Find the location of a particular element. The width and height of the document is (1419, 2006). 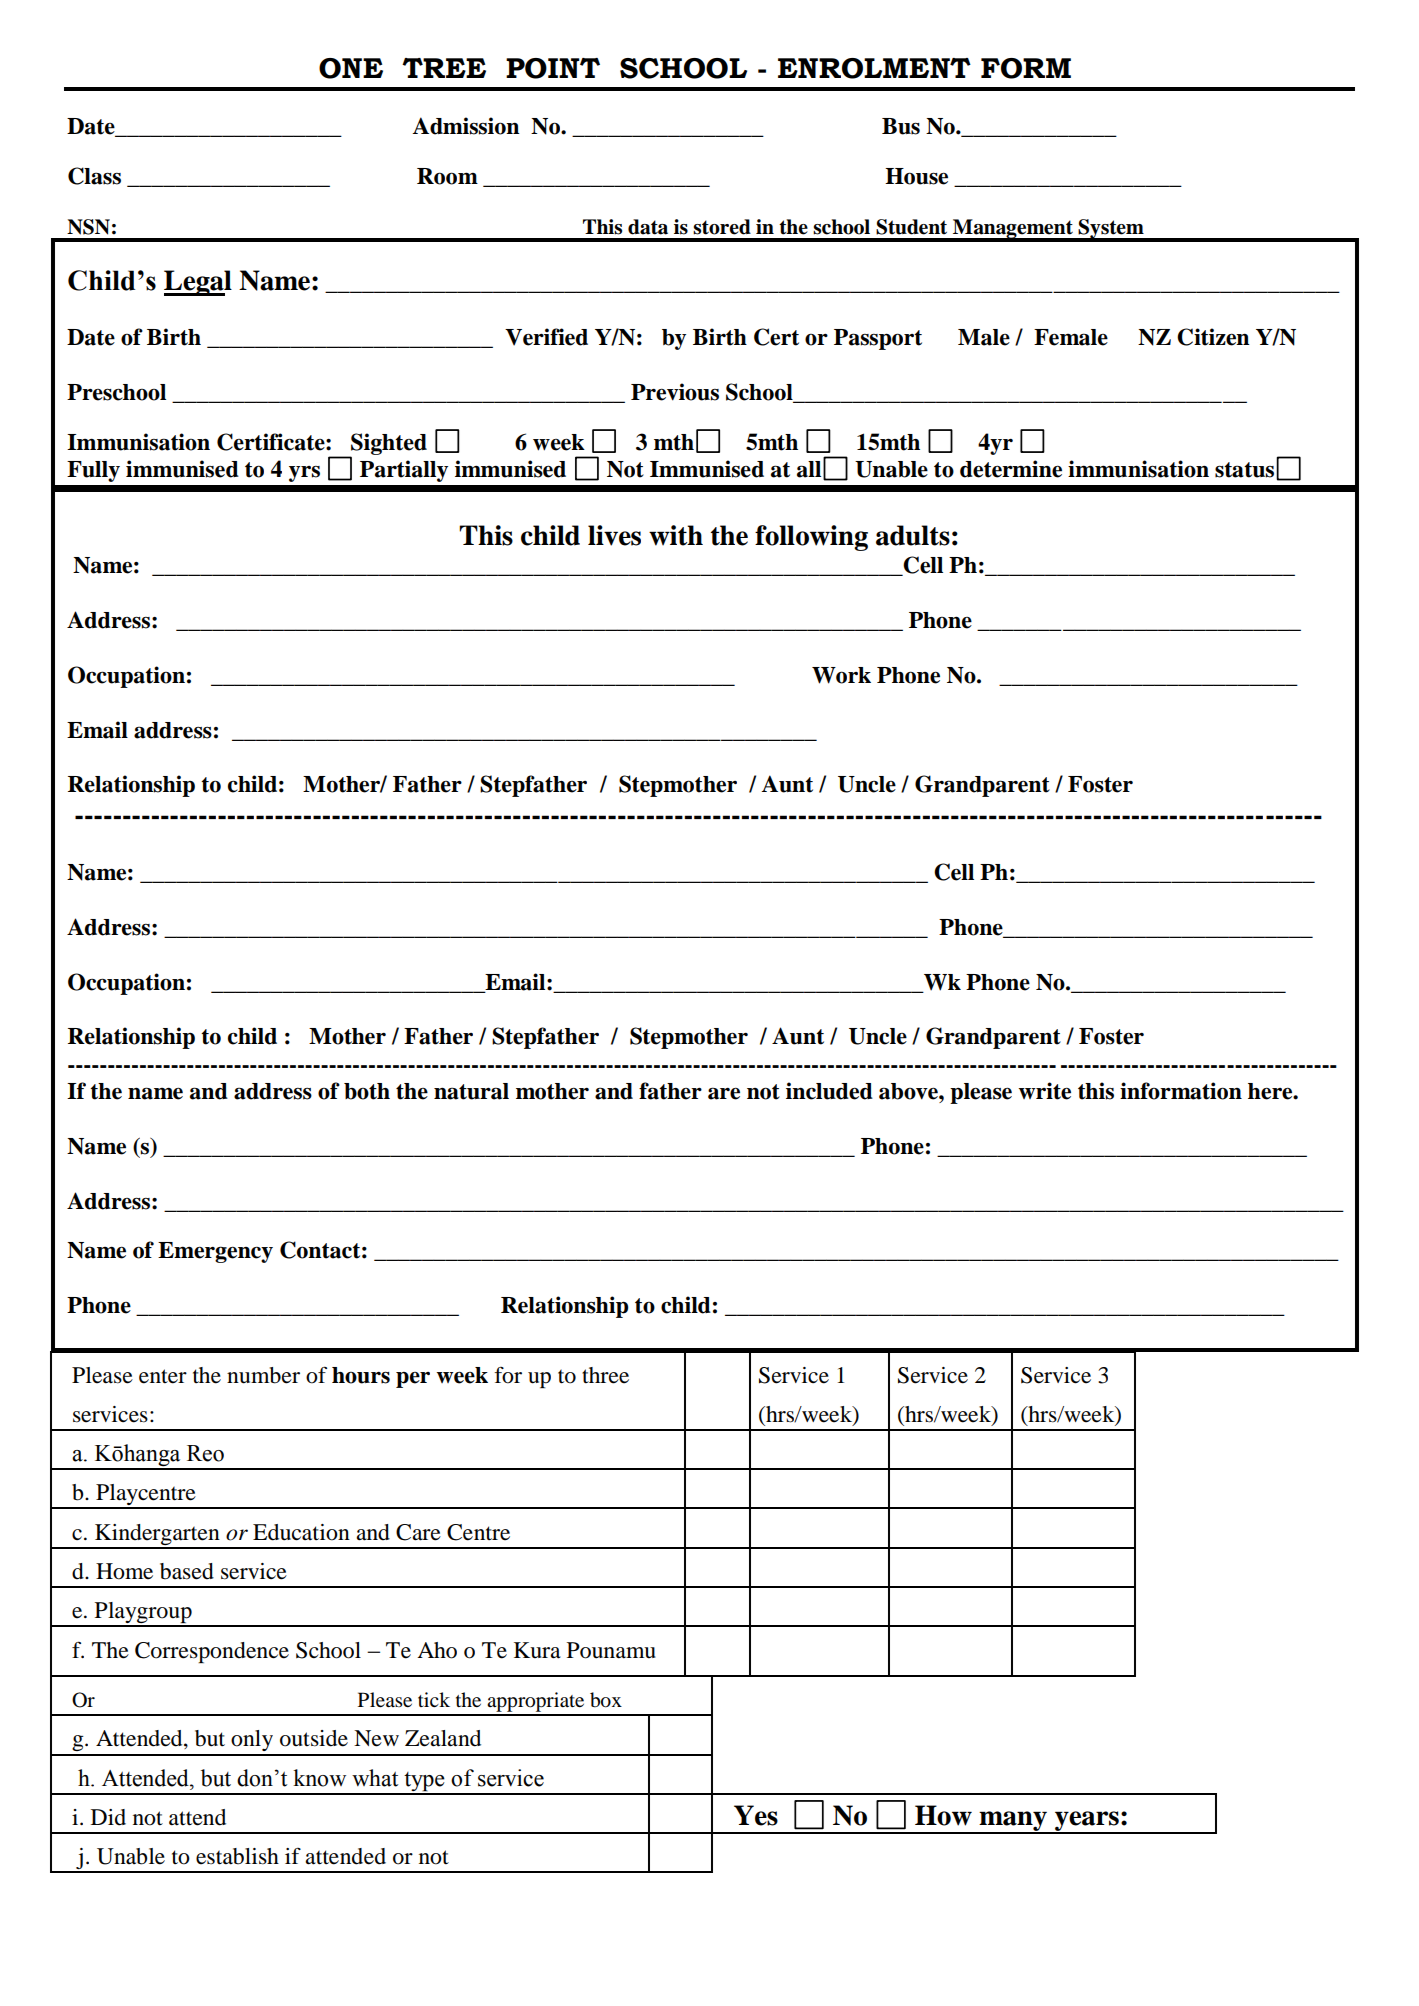

establish is located at coordinates (237, 1856).
